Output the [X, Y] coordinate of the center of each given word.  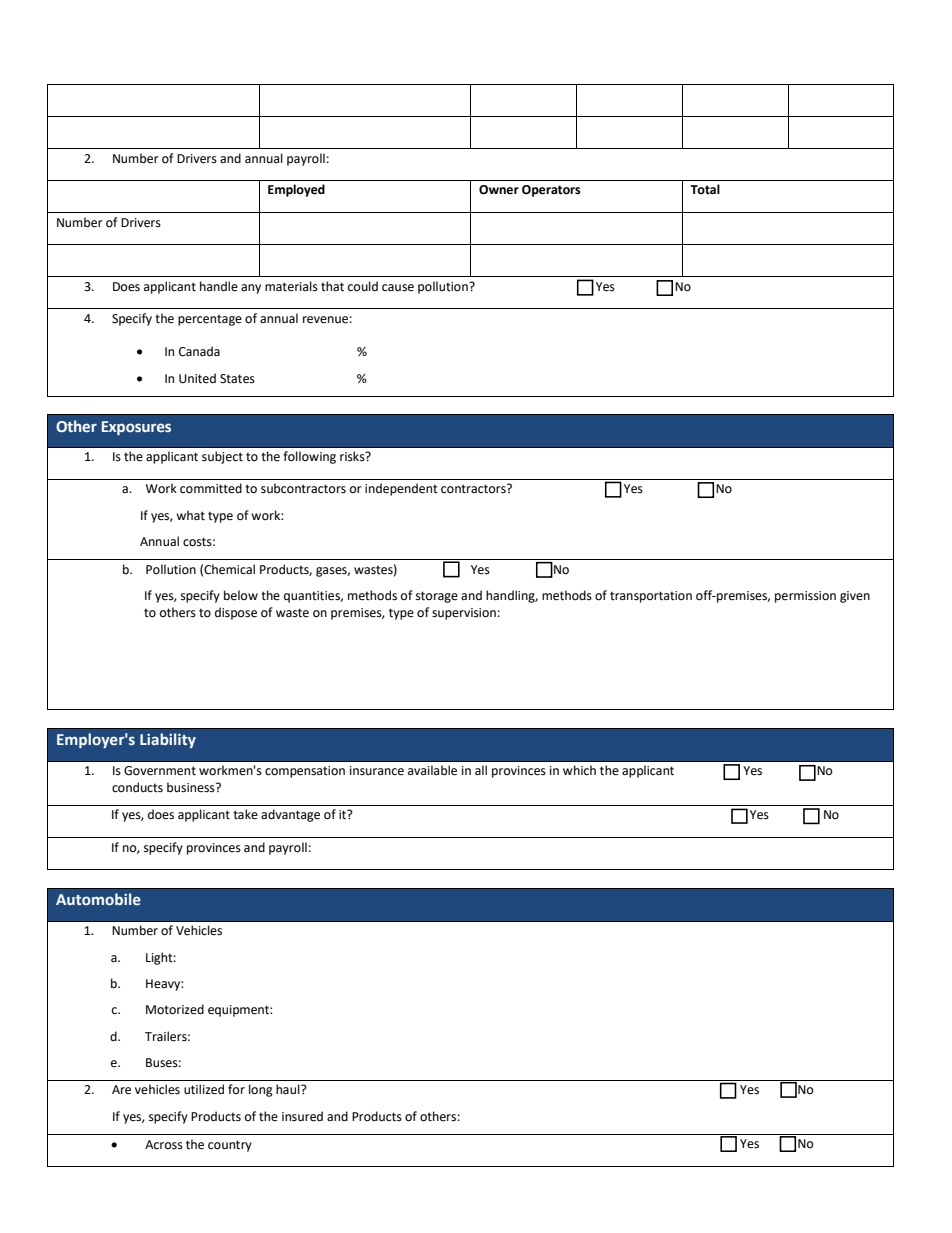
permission [805, 597]
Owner [499, 190]
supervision [464, 614]
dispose [236, 613]
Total [705, 189]
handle [219, 286]
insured [302, 1116]
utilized [204, 1089]
